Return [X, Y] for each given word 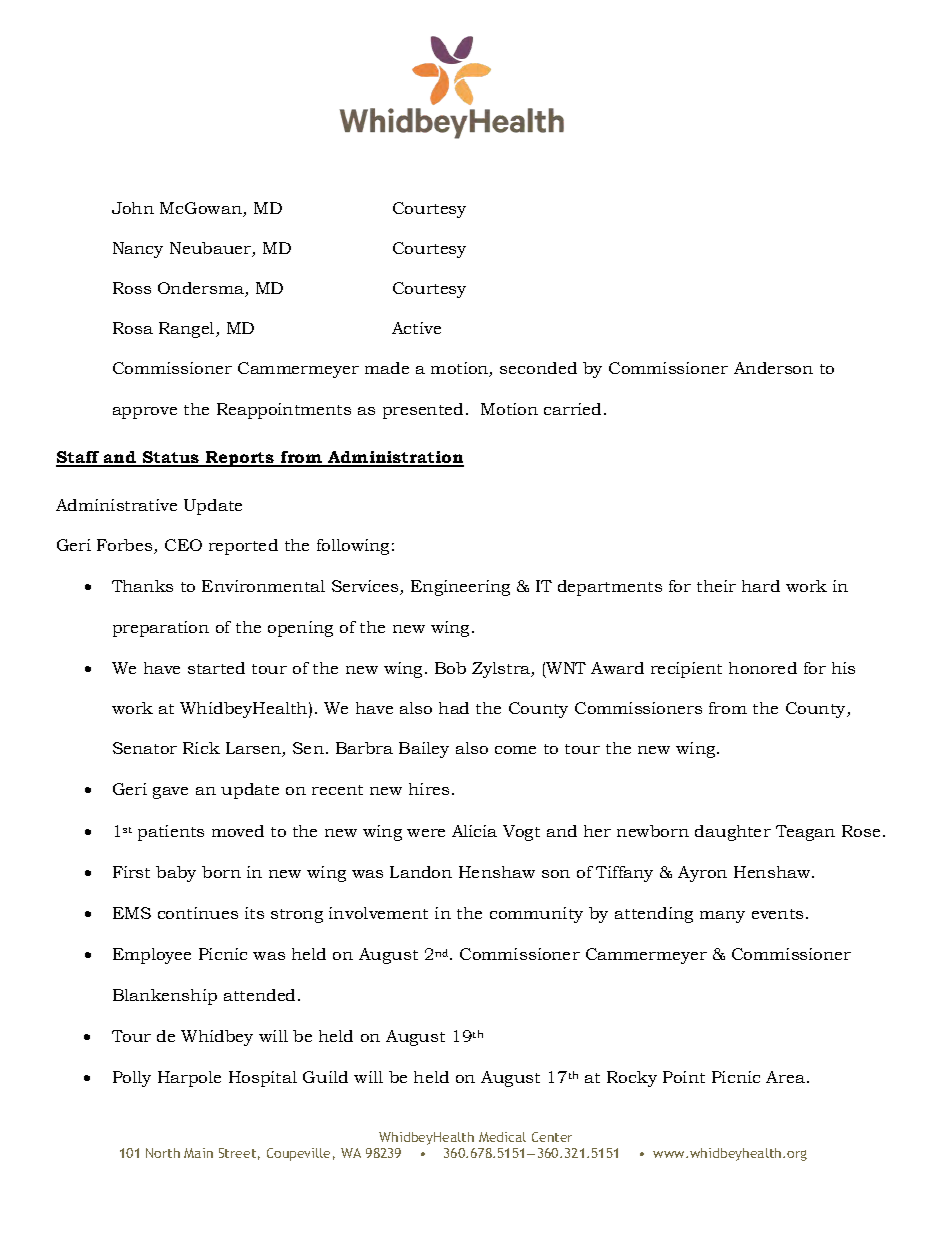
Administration [395, 458]
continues [198, 913]
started [216, 668]
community [536, 915]
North [163, 1153]
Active [416, 328]
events [777, 914]
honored [763, 668]
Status [171, 458]
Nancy [138, 250]
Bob [450, 668]
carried [574, 409]
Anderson [773, 368]
